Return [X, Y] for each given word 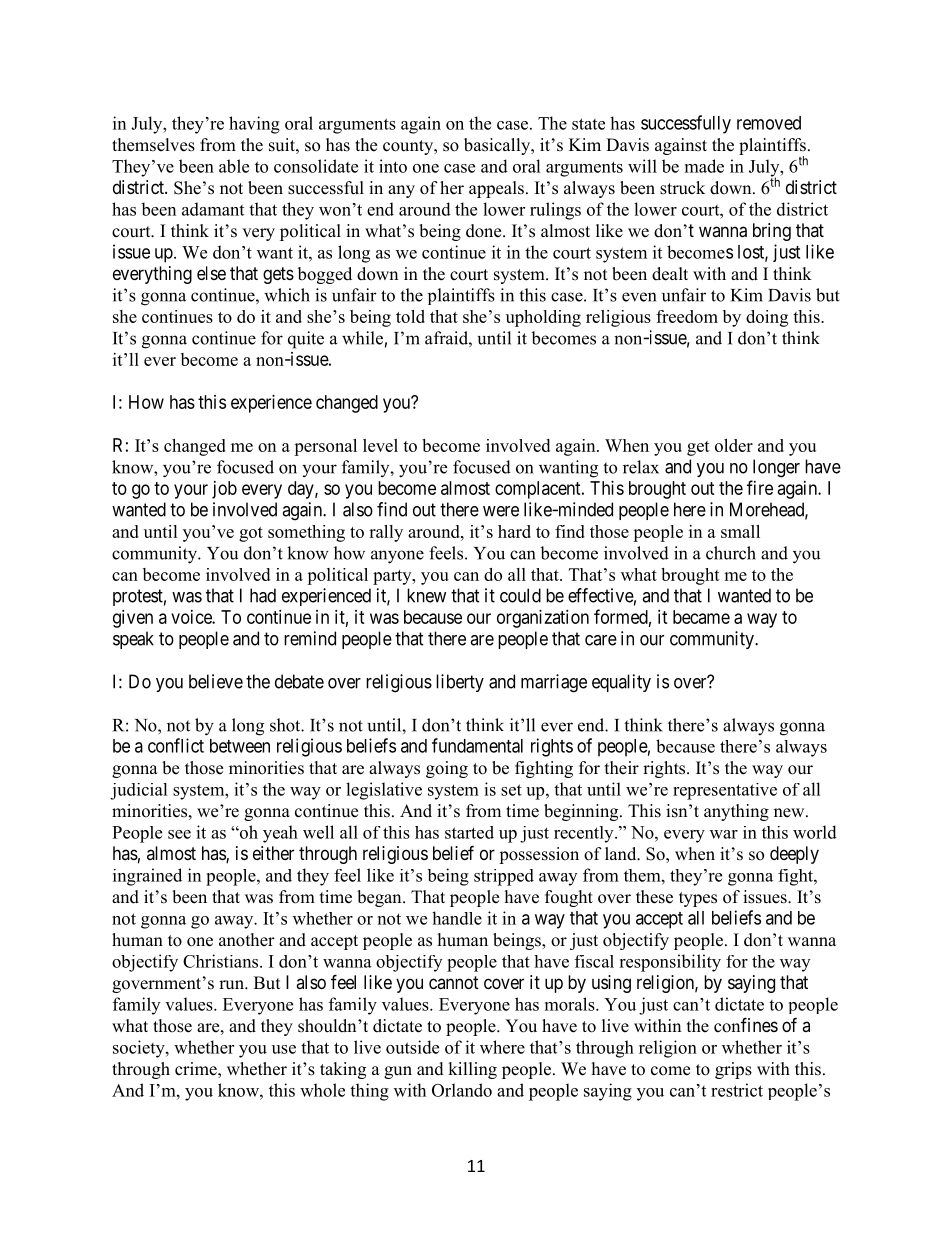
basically [498, 146]
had [263, 595]
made [704, 166]
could [520, 595]
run [232, 985]
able [234, 166]
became [701, 617]
